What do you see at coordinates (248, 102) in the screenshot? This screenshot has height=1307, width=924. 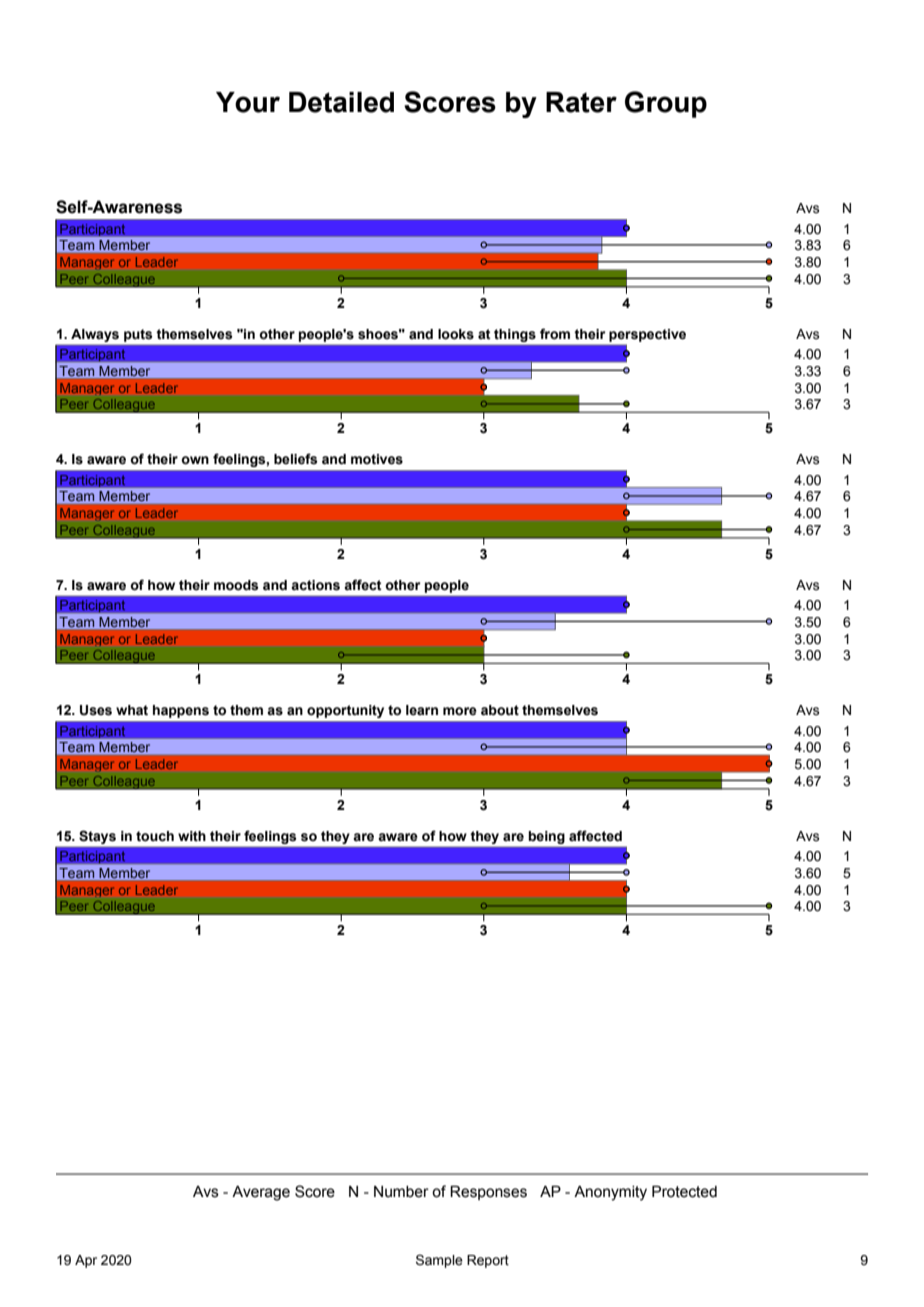 I see `Your` at bounding box center [248, 102].
